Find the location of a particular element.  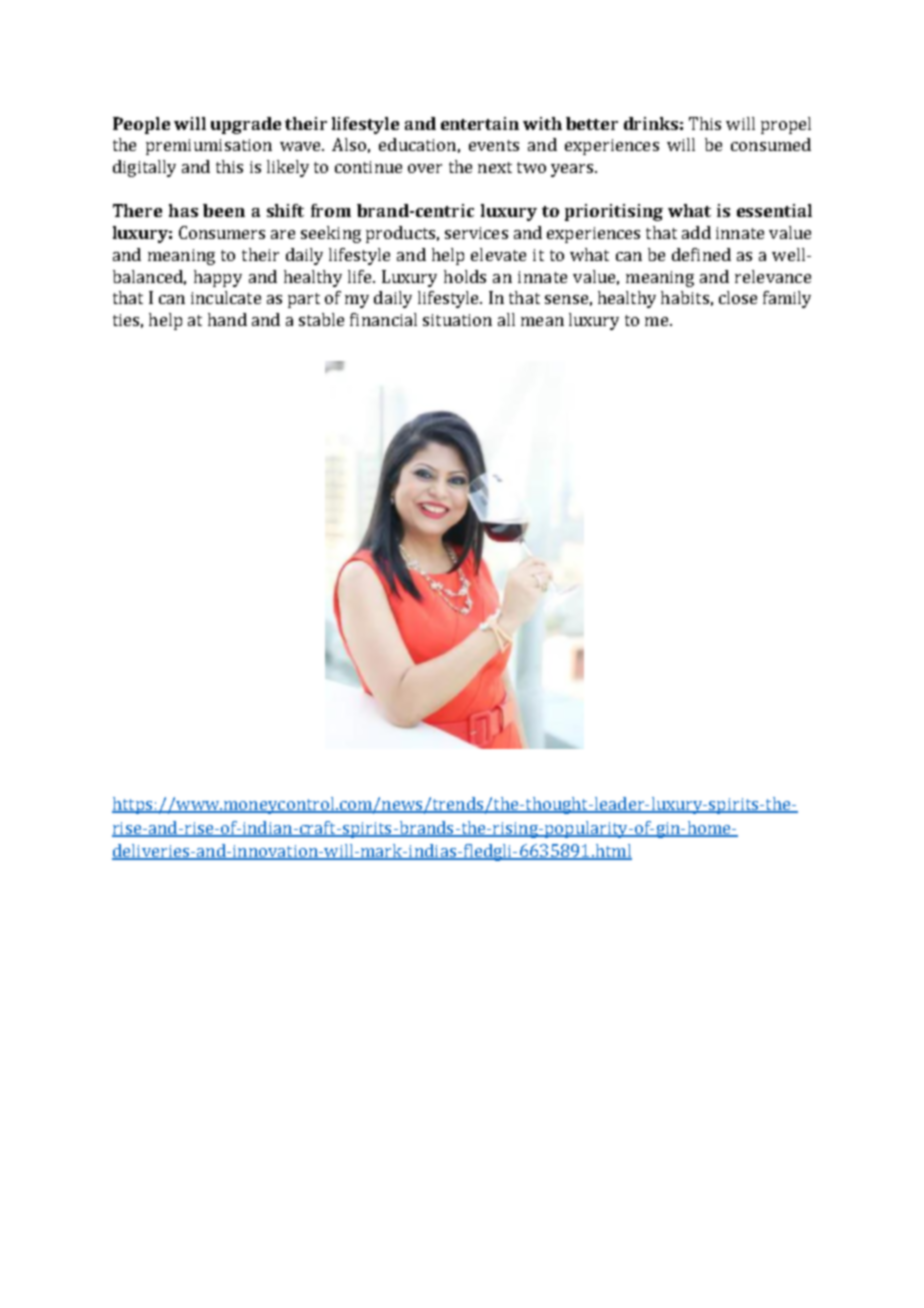

entertain is located at coordinates (480, 123).
